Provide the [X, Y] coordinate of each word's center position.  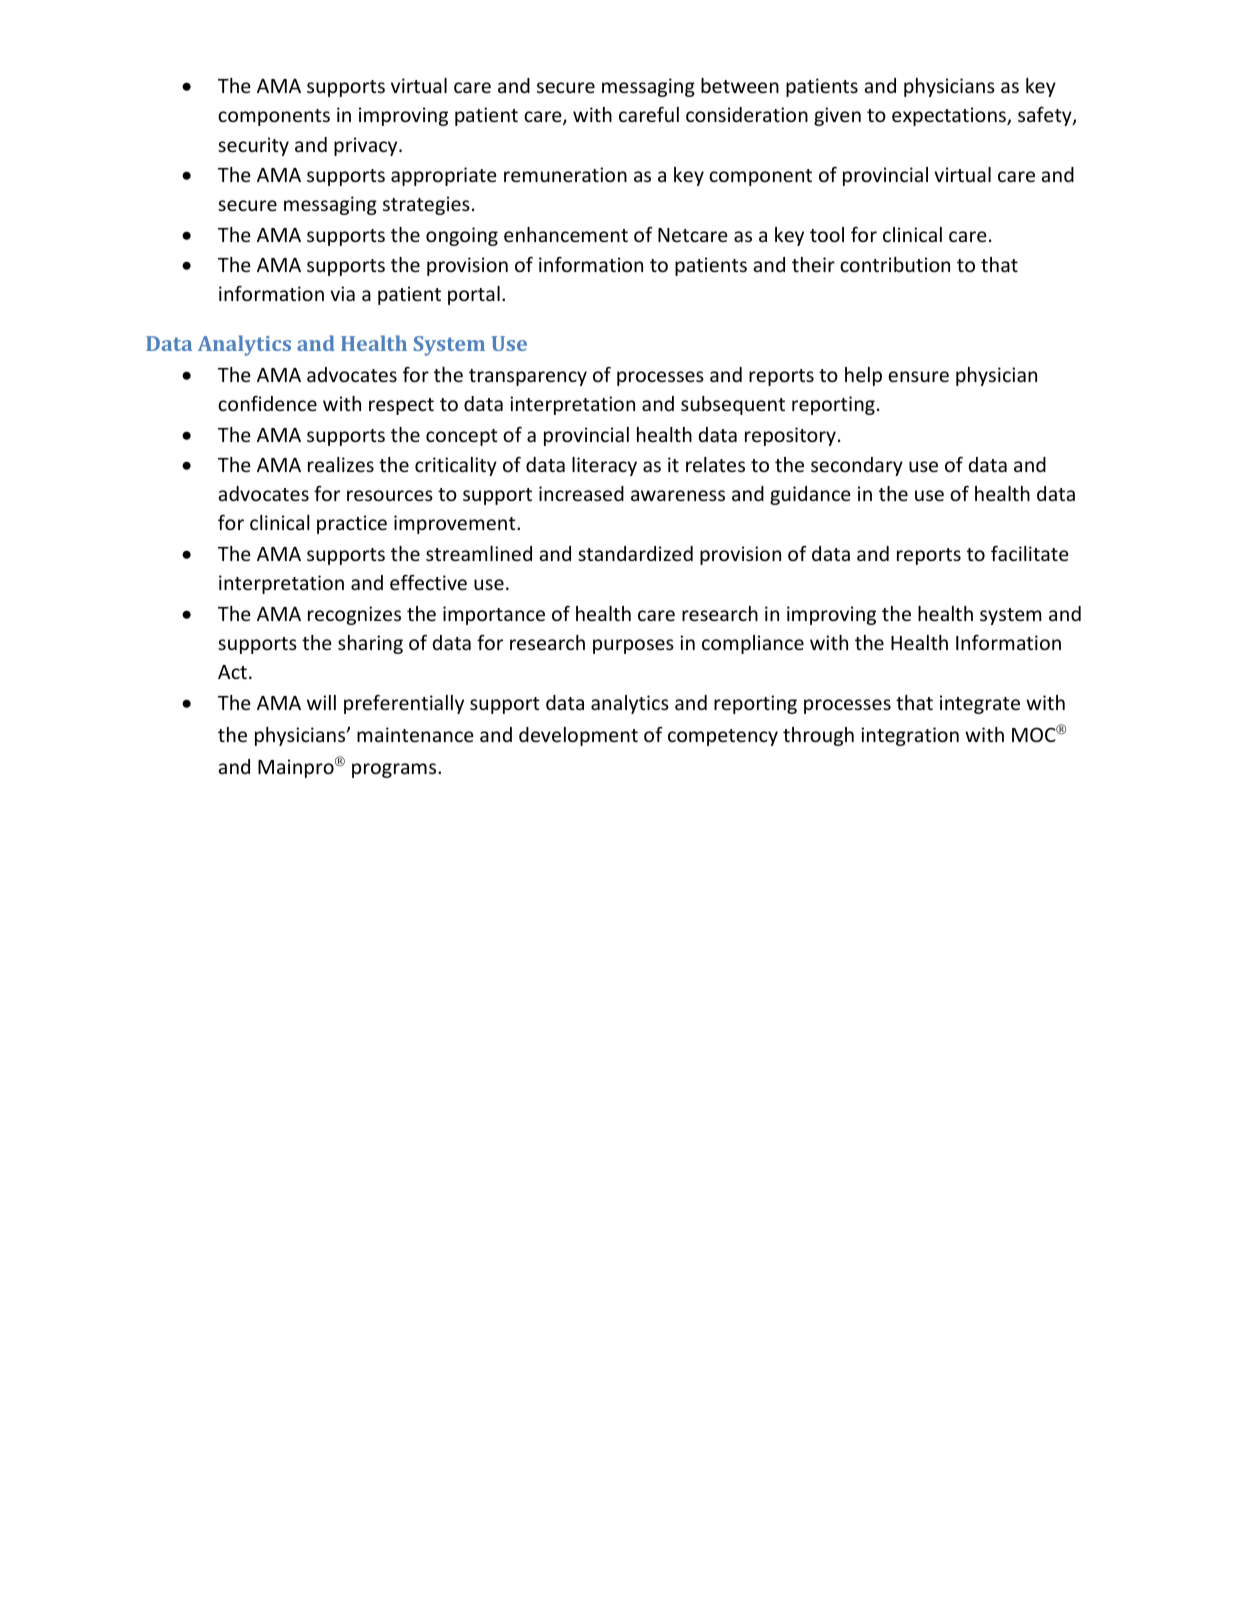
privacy [367, 146]
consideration [747, 114]
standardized [635, 553]
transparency [528, 377]
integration [910, 736]
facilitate [1030, 553]
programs [395, 770]
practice [352, 524]
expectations [950, 116]
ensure [918, 376]
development [578, 736]
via [342, 293]
